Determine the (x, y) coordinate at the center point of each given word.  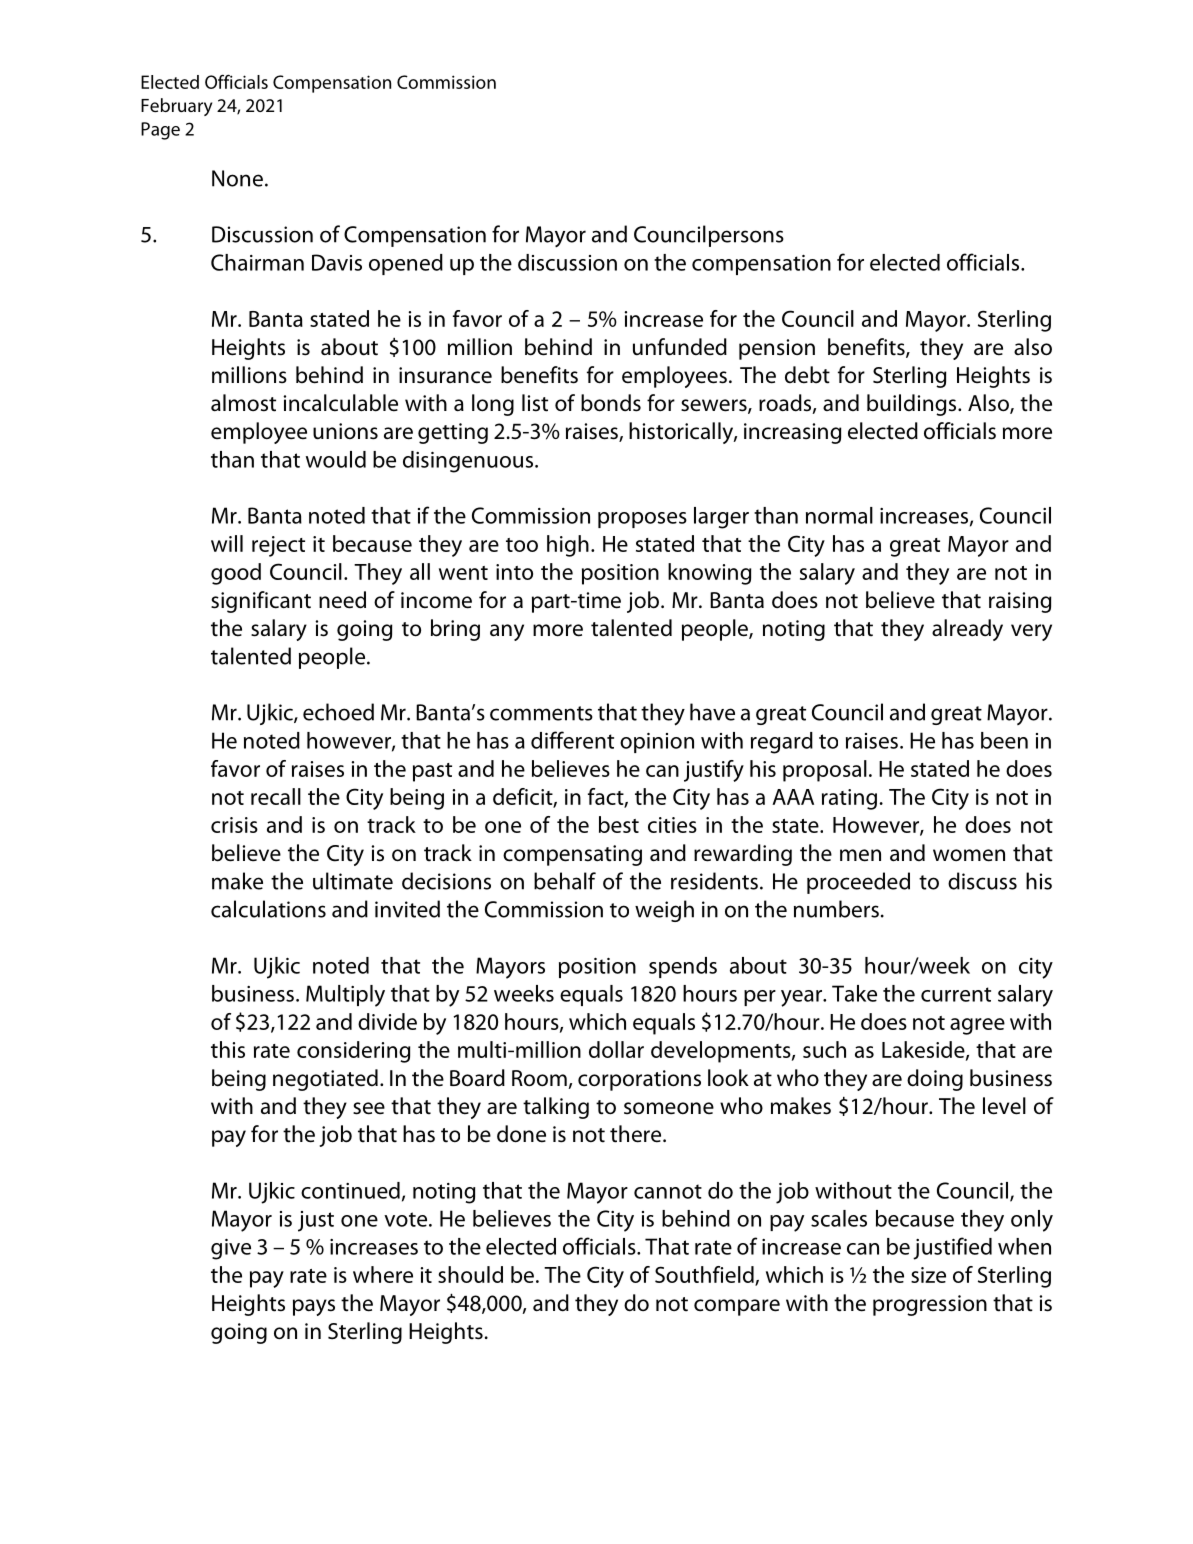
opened (406, 264)
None (237, 178)
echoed (338, 712)
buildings (913, 405)
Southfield (705, 1275)
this (228, 1049)
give (231, 1249)
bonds (611, 403)
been (1004, 740)
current (956, 994)
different (572, 740)
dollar (616, 1049)
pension (777, 349)
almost (243, 403)
